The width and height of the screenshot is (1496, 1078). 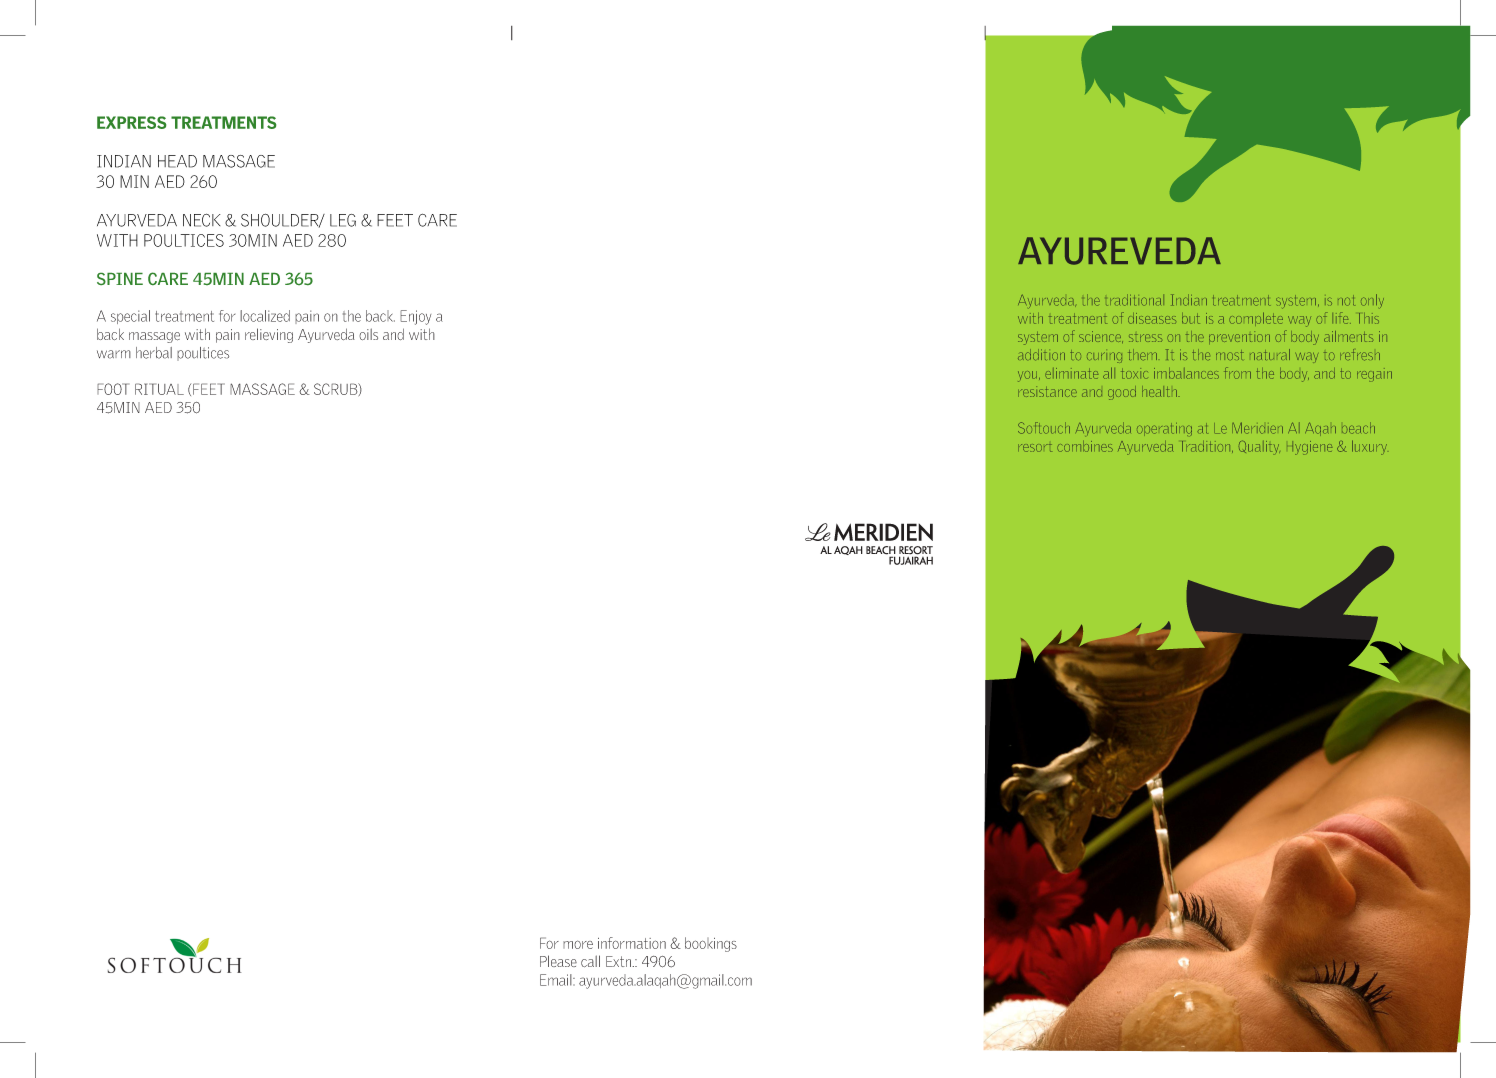 I want to click on herbal, so click(x=154, y=353).
